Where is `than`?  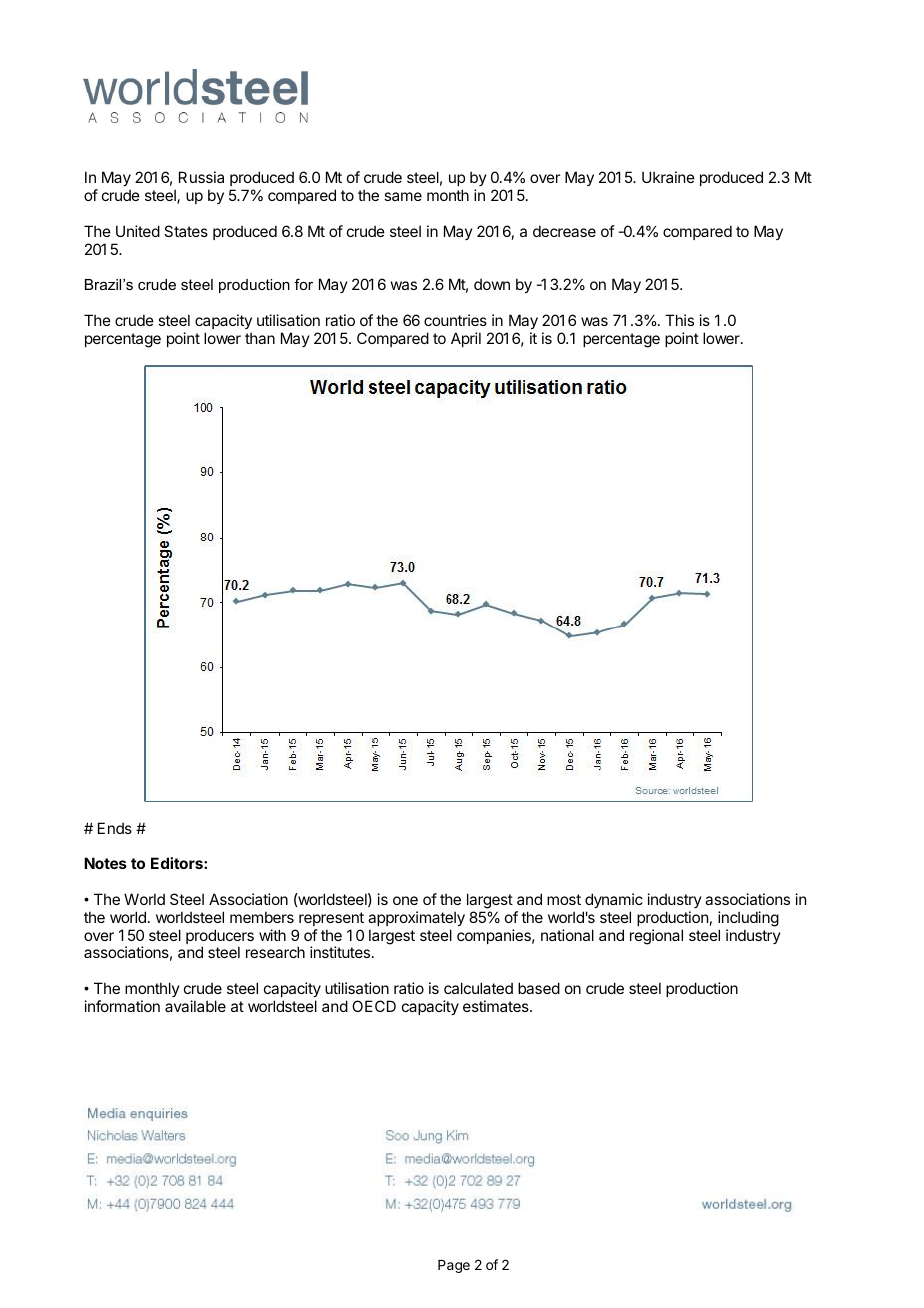 than is located at coordinates (260, 338).
